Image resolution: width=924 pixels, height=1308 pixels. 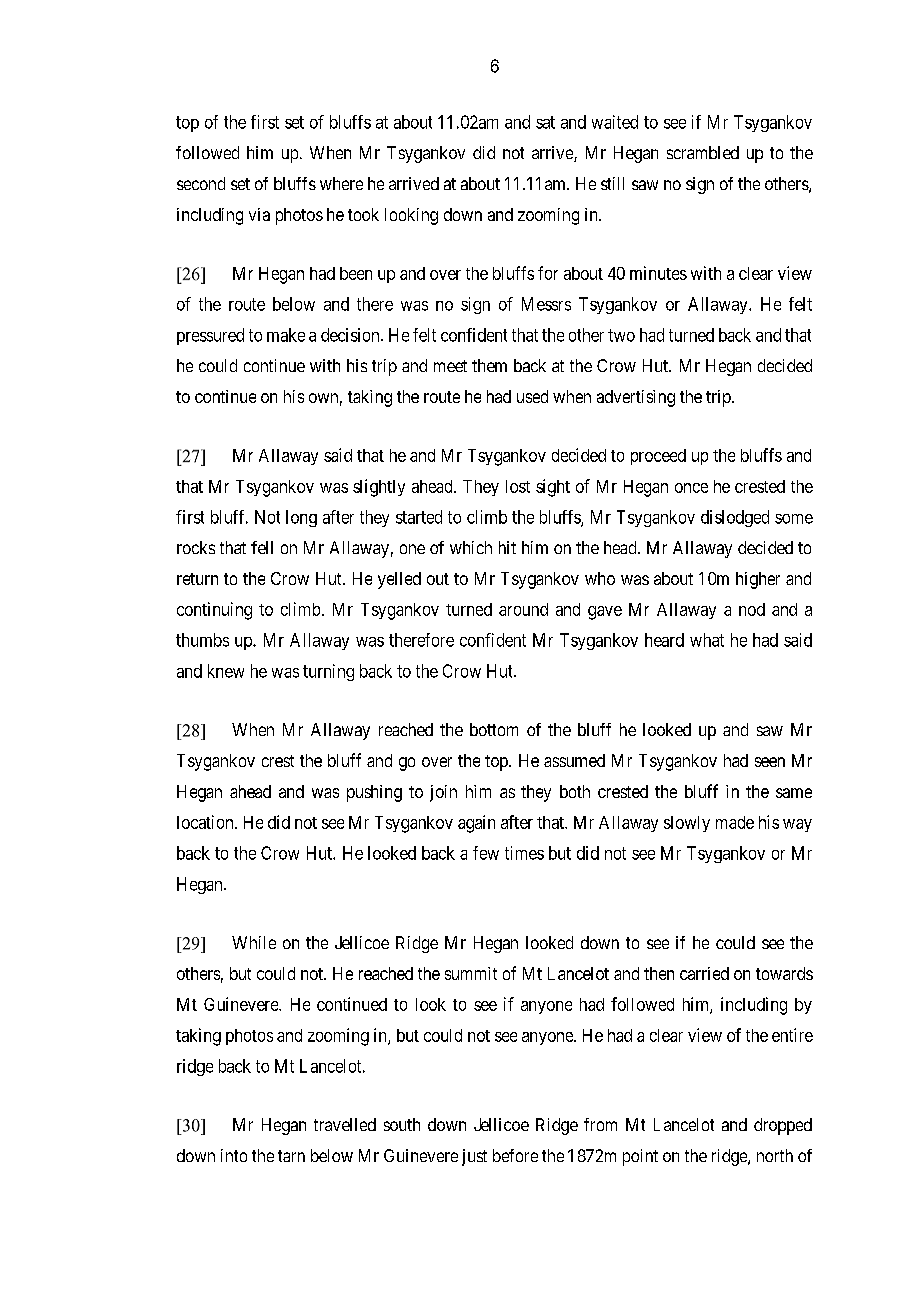 What do you see at coordinates (259, 214) in the page?
I see `via` at bounding box center [259, 214].
